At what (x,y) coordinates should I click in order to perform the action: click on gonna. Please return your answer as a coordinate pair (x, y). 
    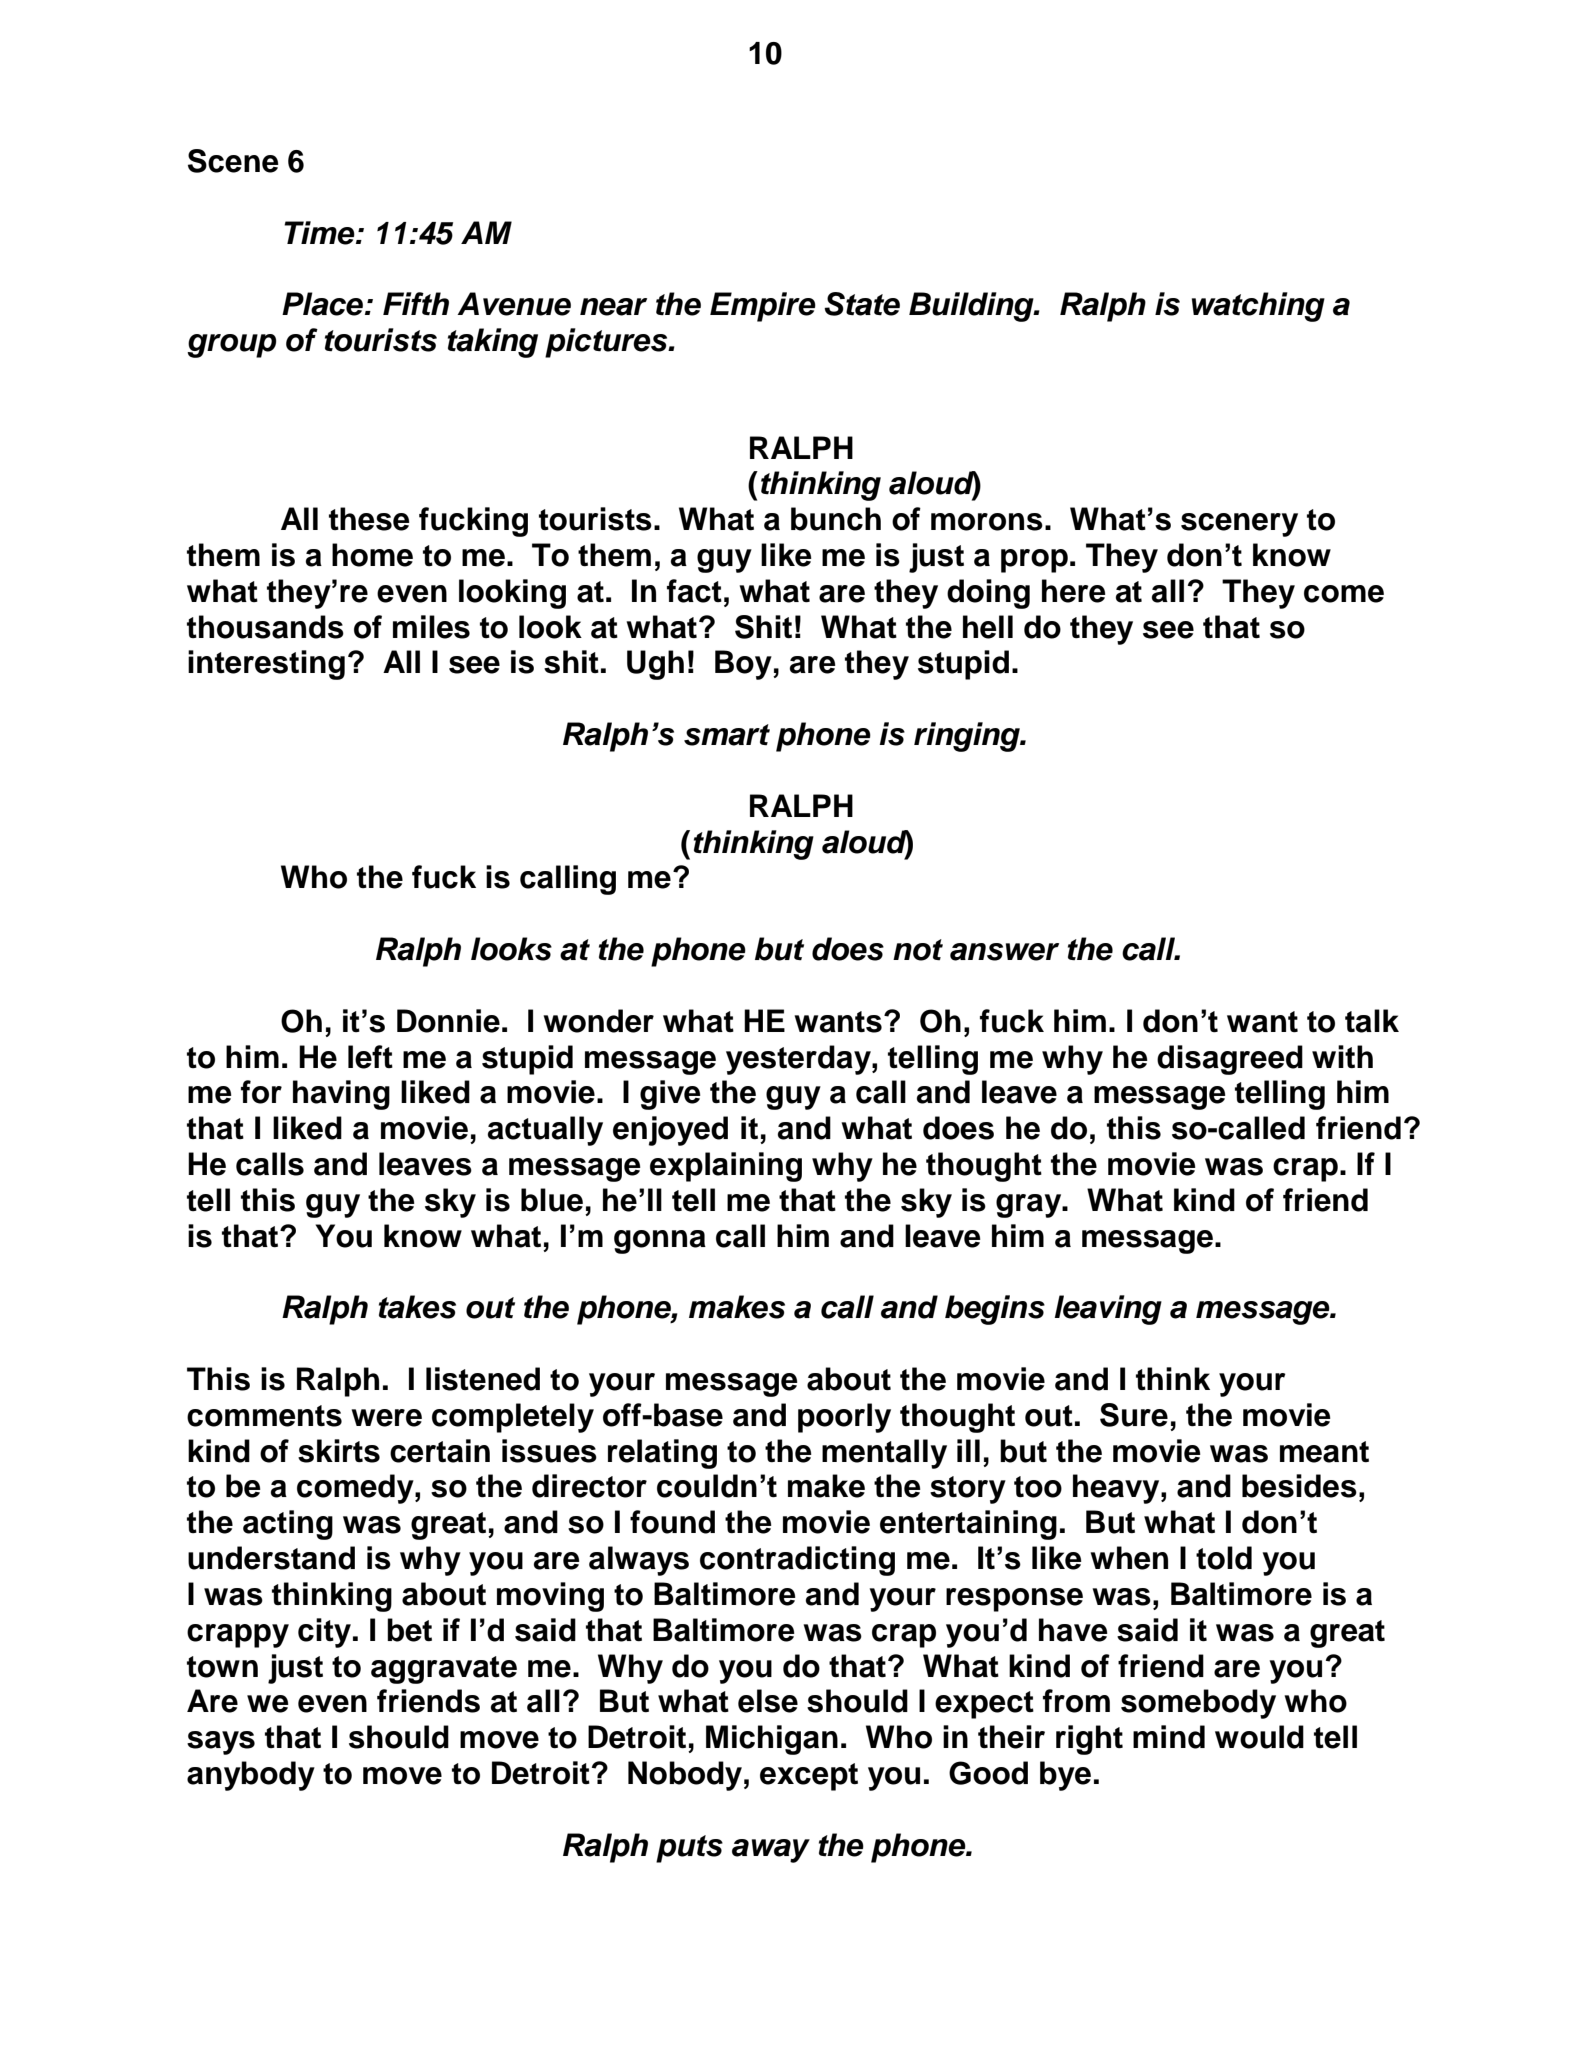
    Looking at the image, I should click on (660, 1242).
